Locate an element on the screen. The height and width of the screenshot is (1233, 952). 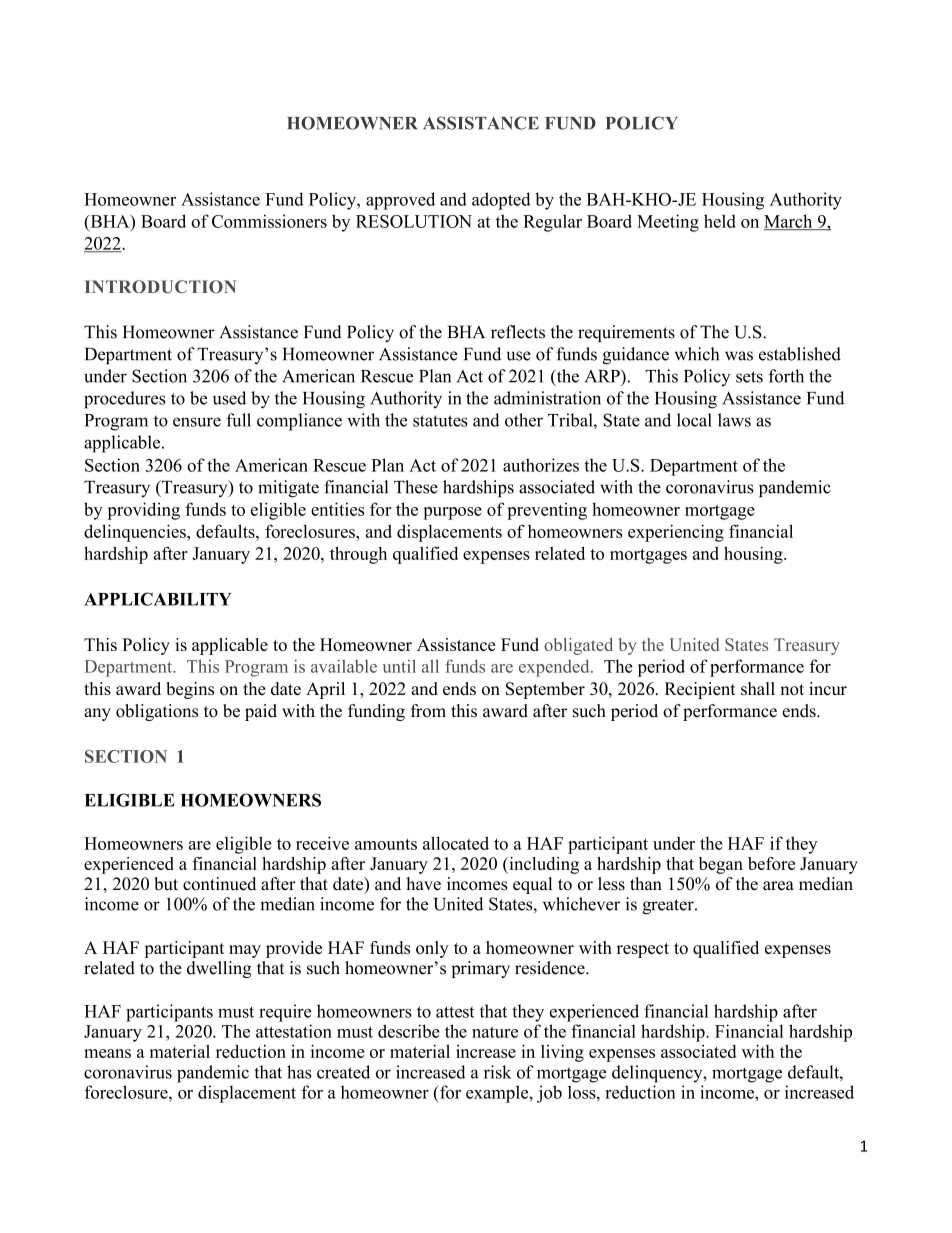
begins is located at coordinates (190, 690).
